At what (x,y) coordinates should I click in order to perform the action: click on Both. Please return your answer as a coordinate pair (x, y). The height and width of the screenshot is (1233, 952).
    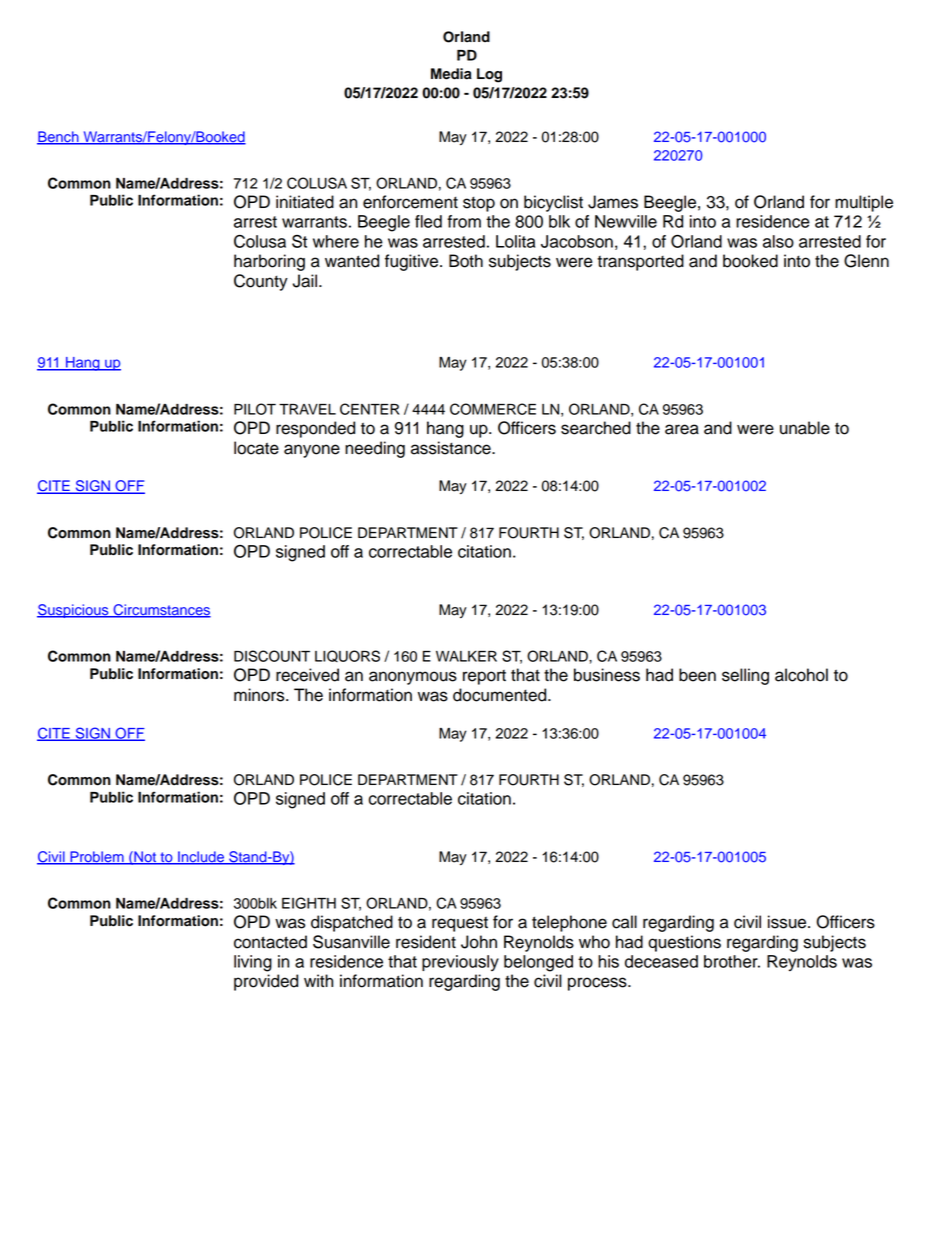
    Looking at the image, I should click on (466, 261).
